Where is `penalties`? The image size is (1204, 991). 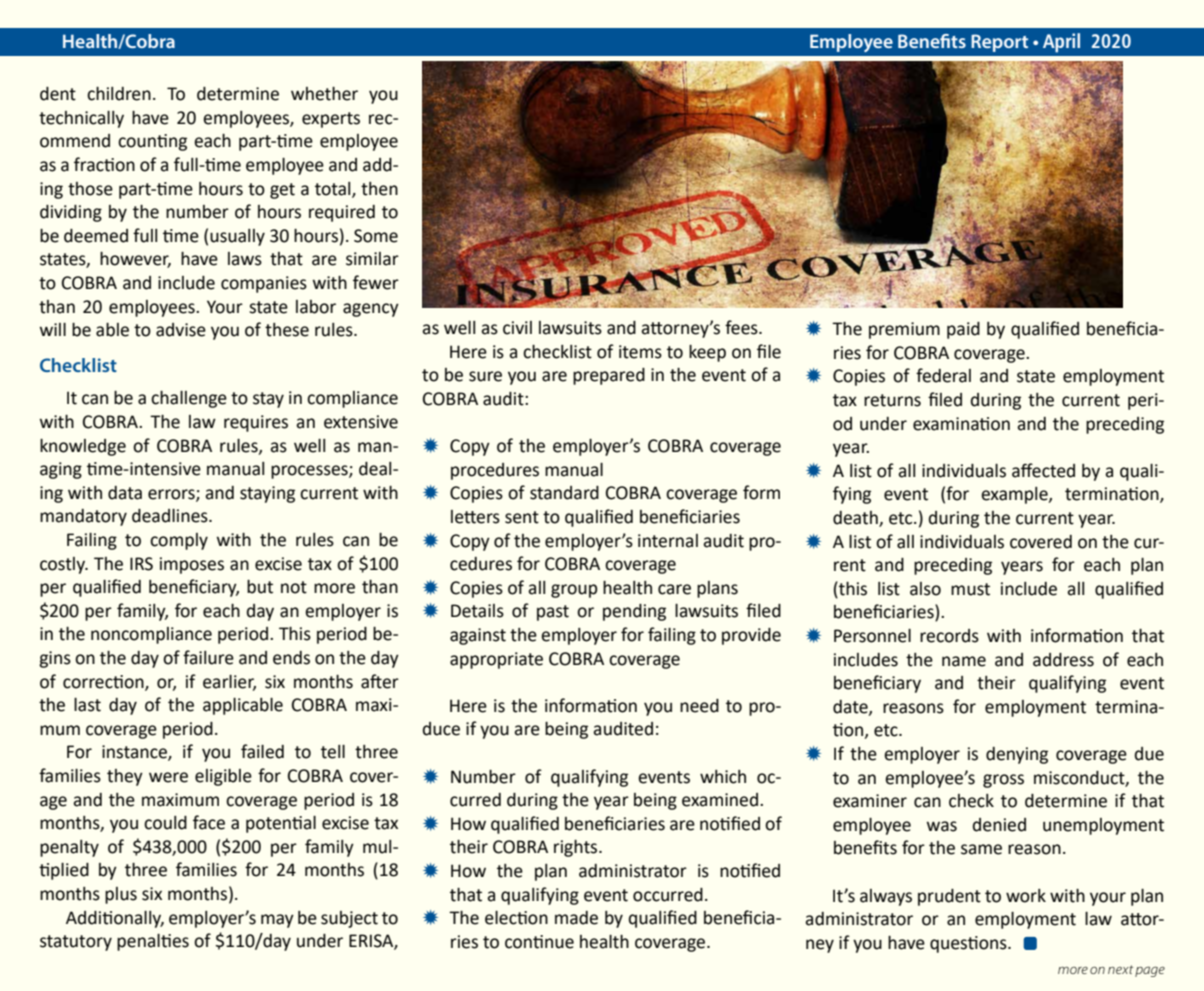
penalties is located at coordinates (153, 942).
